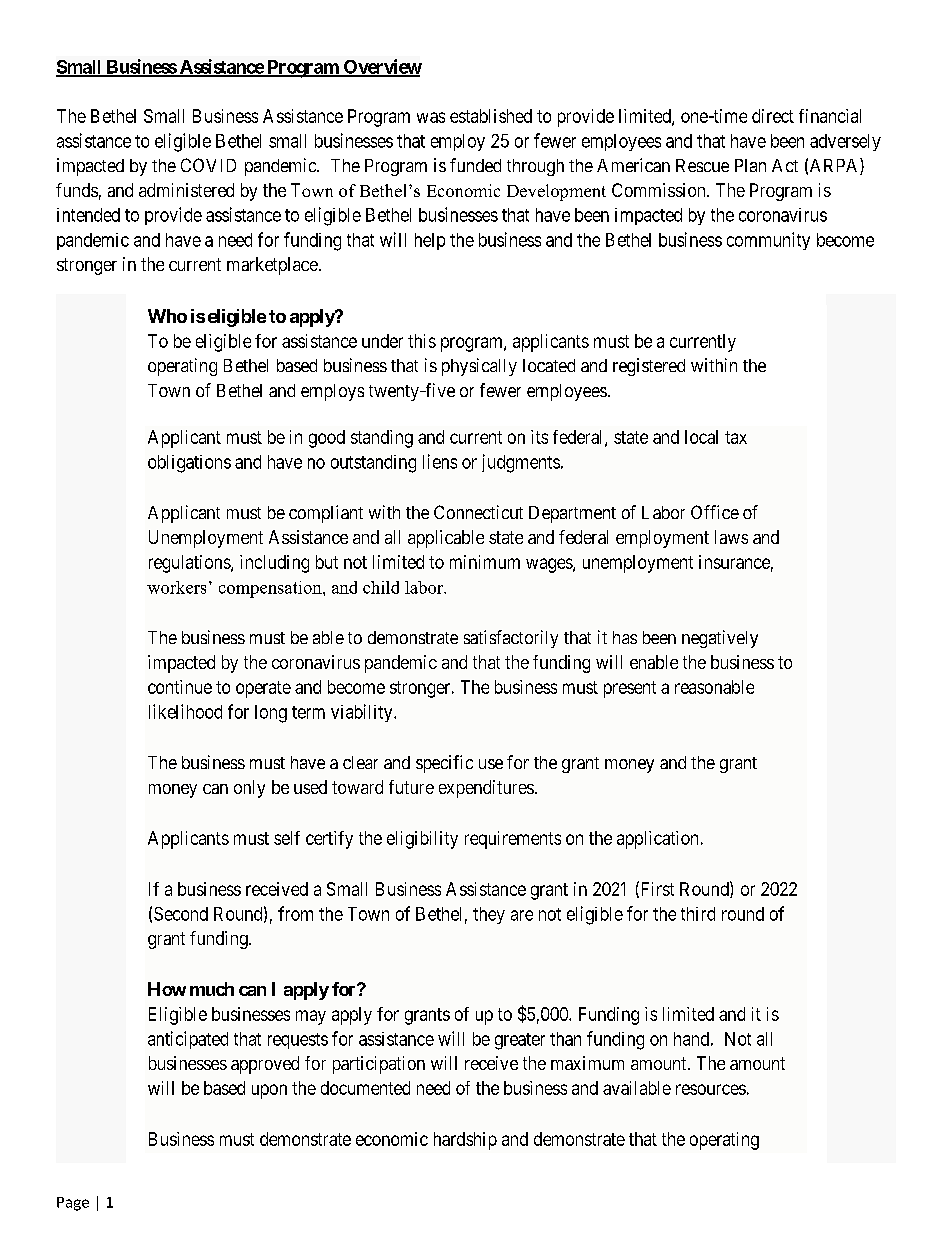 This screenshot has width=952, height=1233. I want to click on direct, so click(773, 116).
